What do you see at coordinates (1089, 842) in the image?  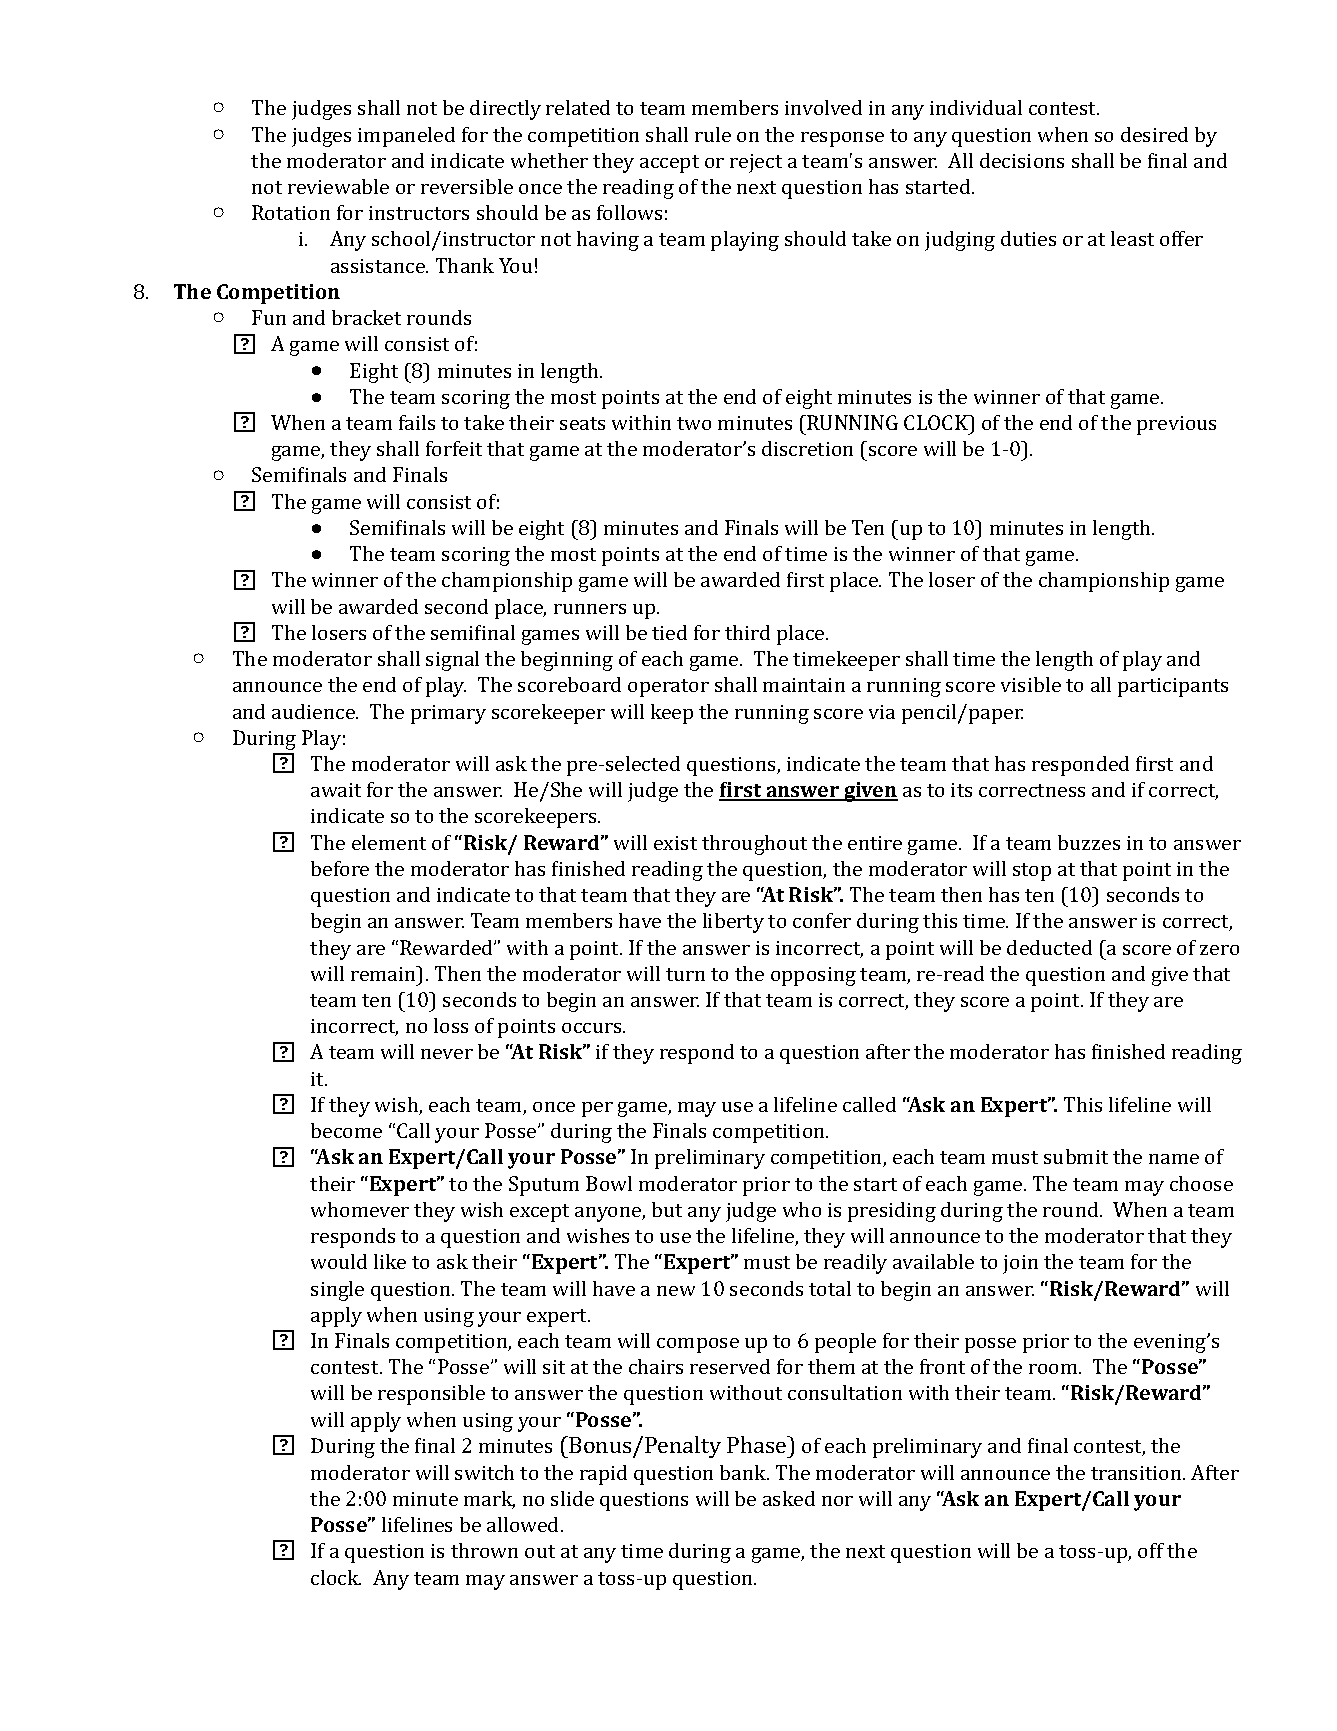 I see `buzzes` at bounding box center [1089, 842].
